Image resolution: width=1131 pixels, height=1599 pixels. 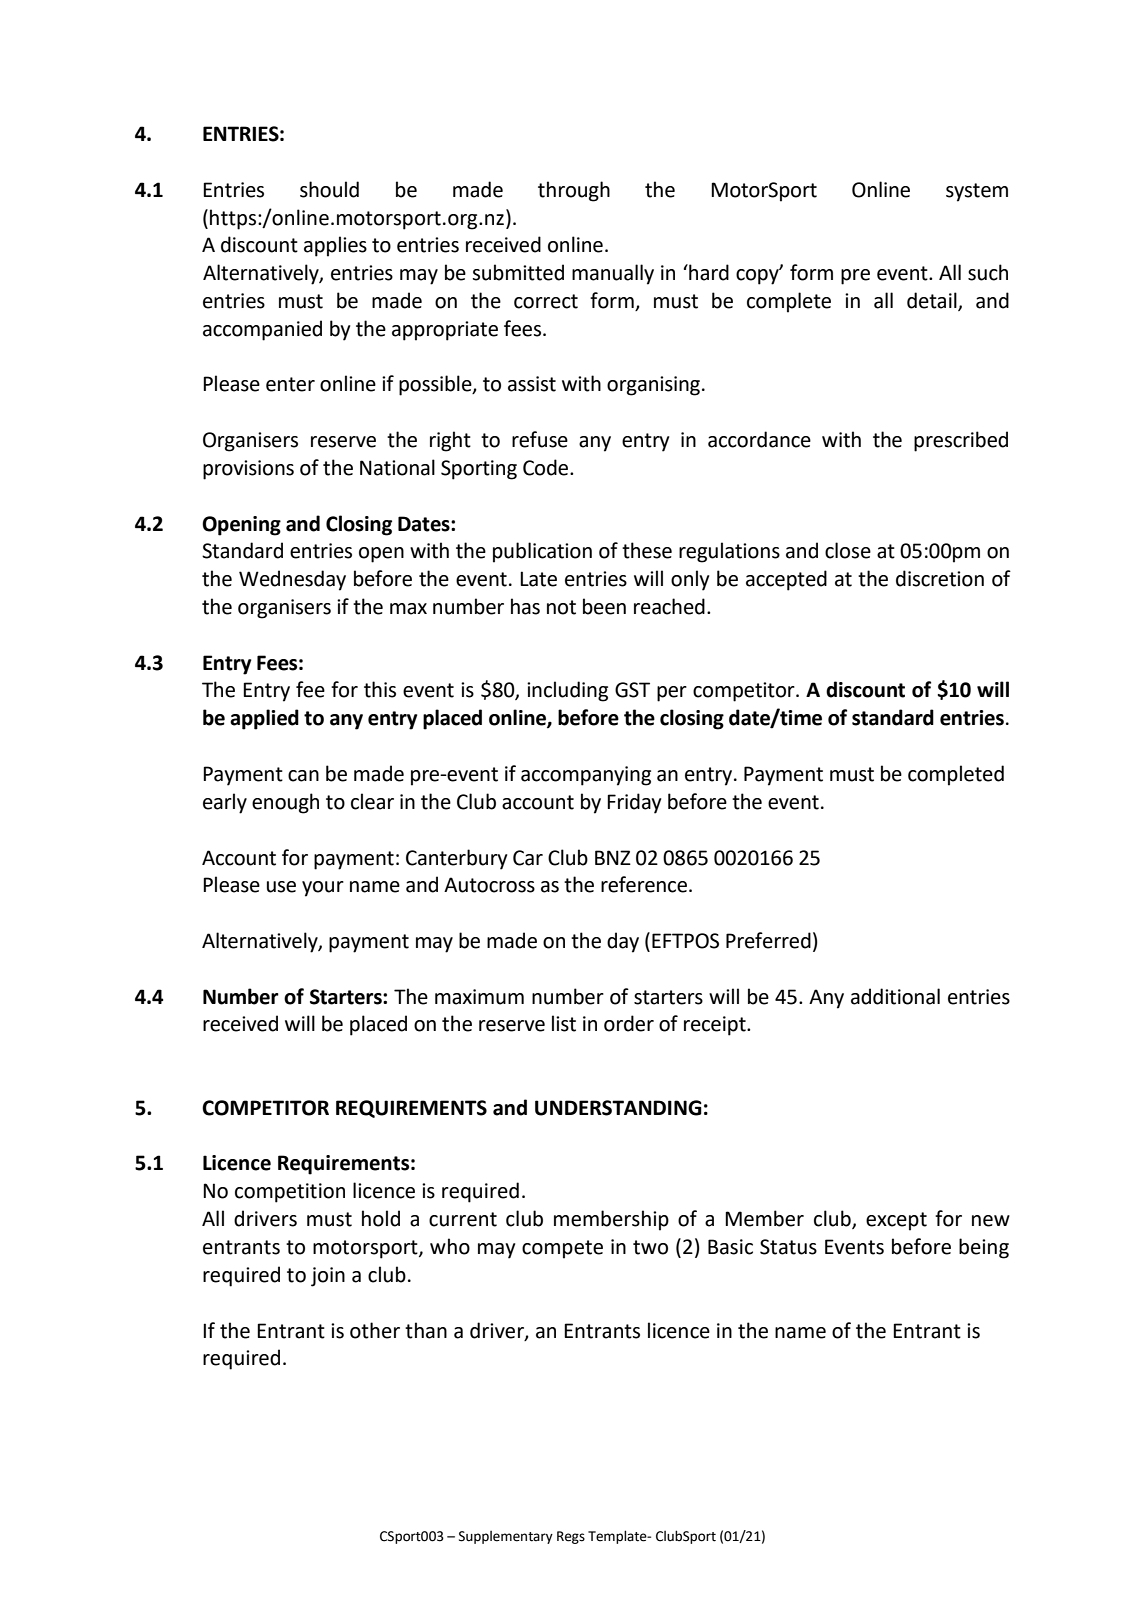 What do you see at coordinates (506, 1537) in the screenshot?
I see `Supplementary` at bounding box center [506, 1537].
